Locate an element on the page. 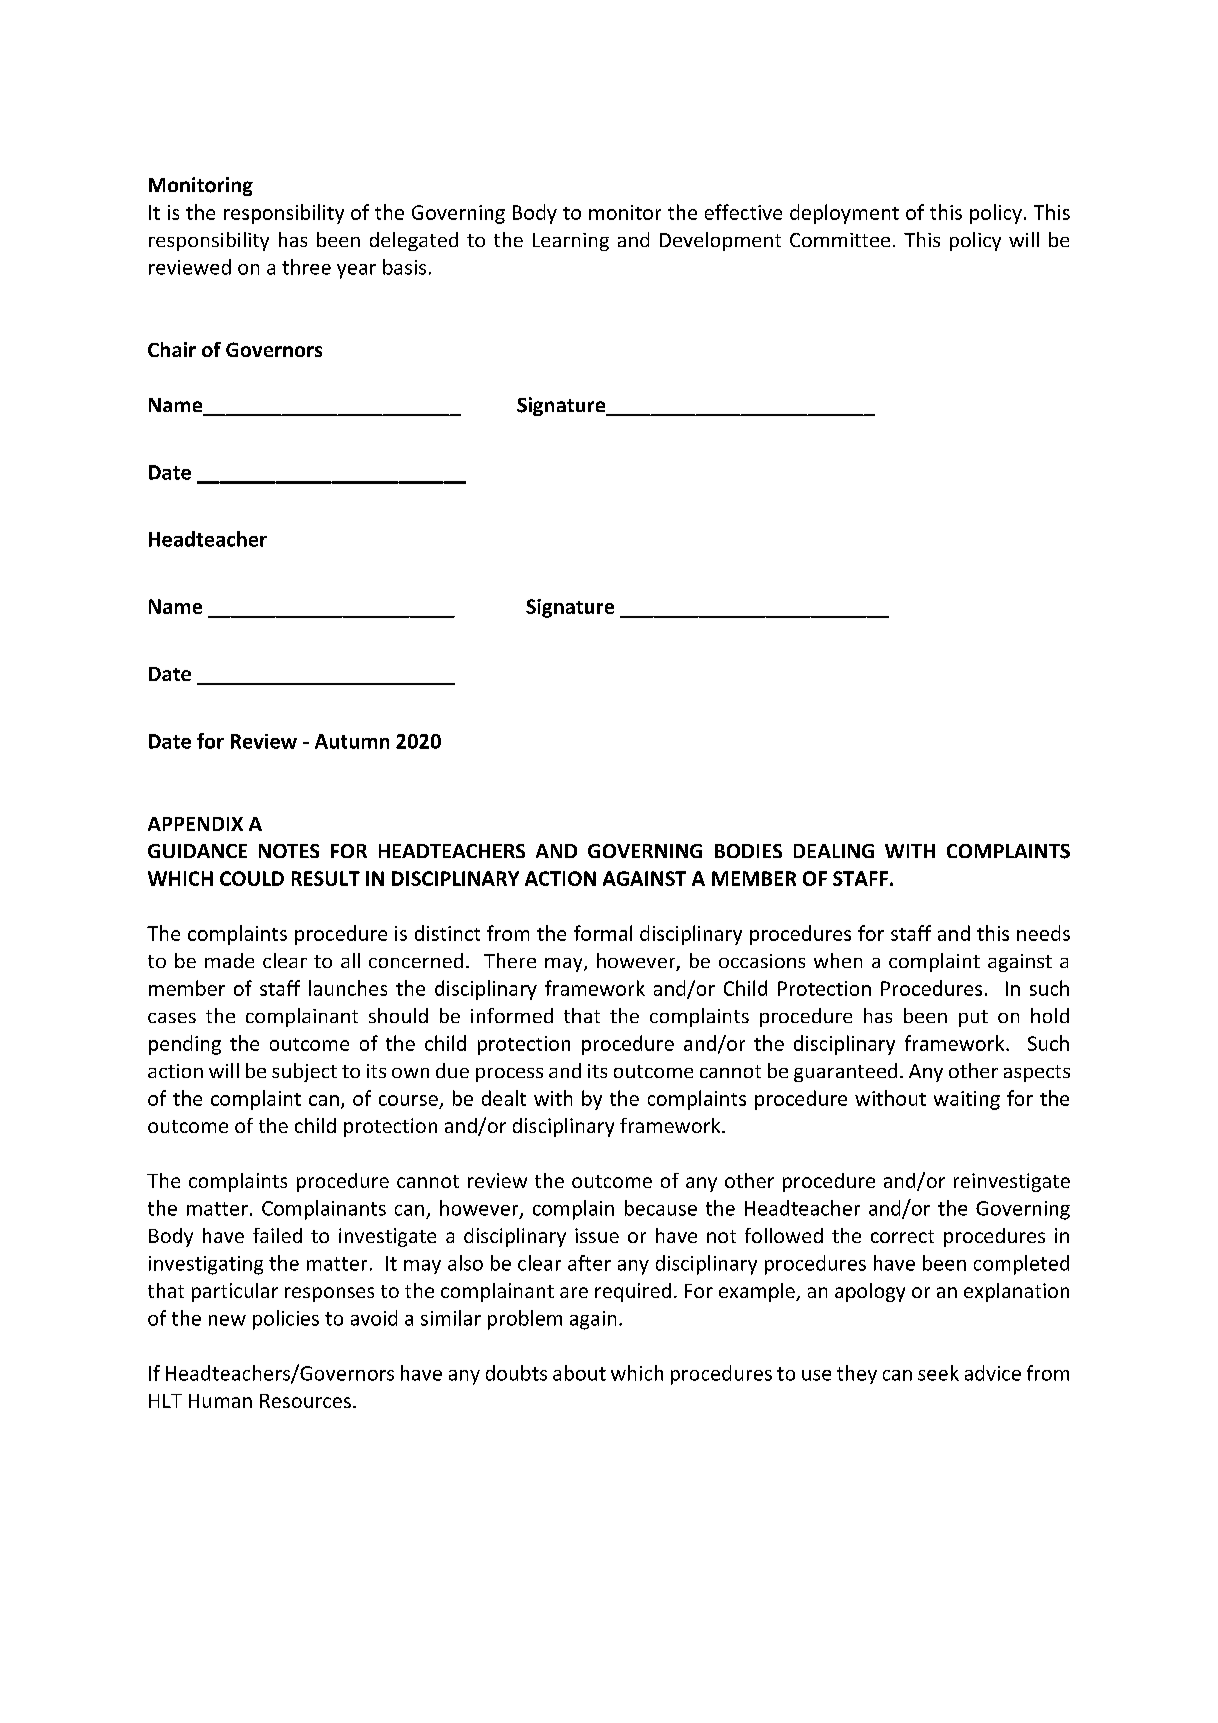 This page has width=1218, height=1723. put is located at coordinates (973, 1018).
